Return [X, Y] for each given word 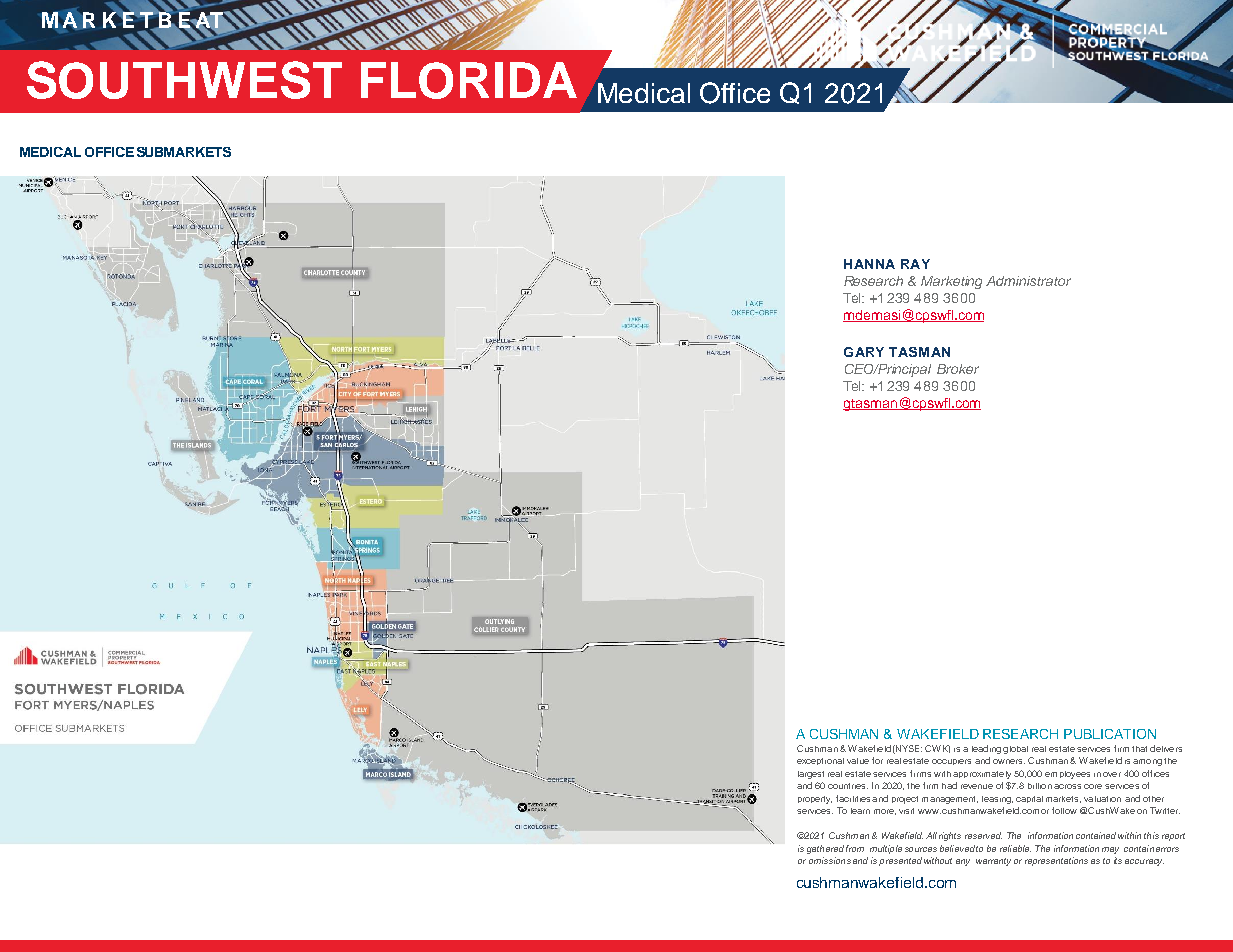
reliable [1015, 848]
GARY [864, 352]
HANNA [869, 264]
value [858, 761]
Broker [958, 369]
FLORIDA [469, 80]
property [815, 800]
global [1015, 750]
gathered [825, 849]
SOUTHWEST [184, 80]
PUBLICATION [1110, 734]
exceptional [820, 761]
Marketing [951, 282]
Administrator [1028, 281]
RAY [915, 264]
